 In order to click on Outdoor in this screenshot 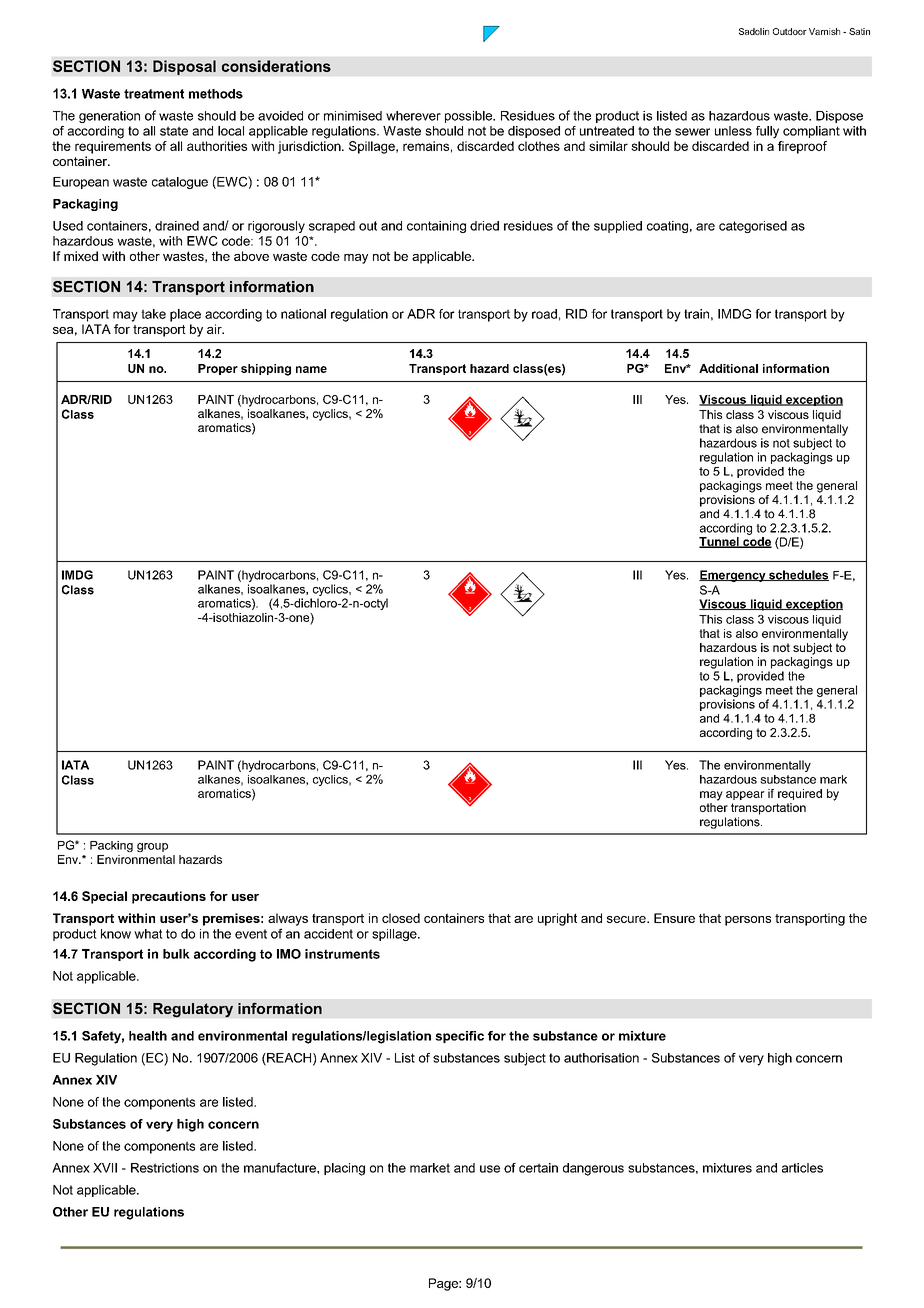, I will do `click(790, 31)`.
